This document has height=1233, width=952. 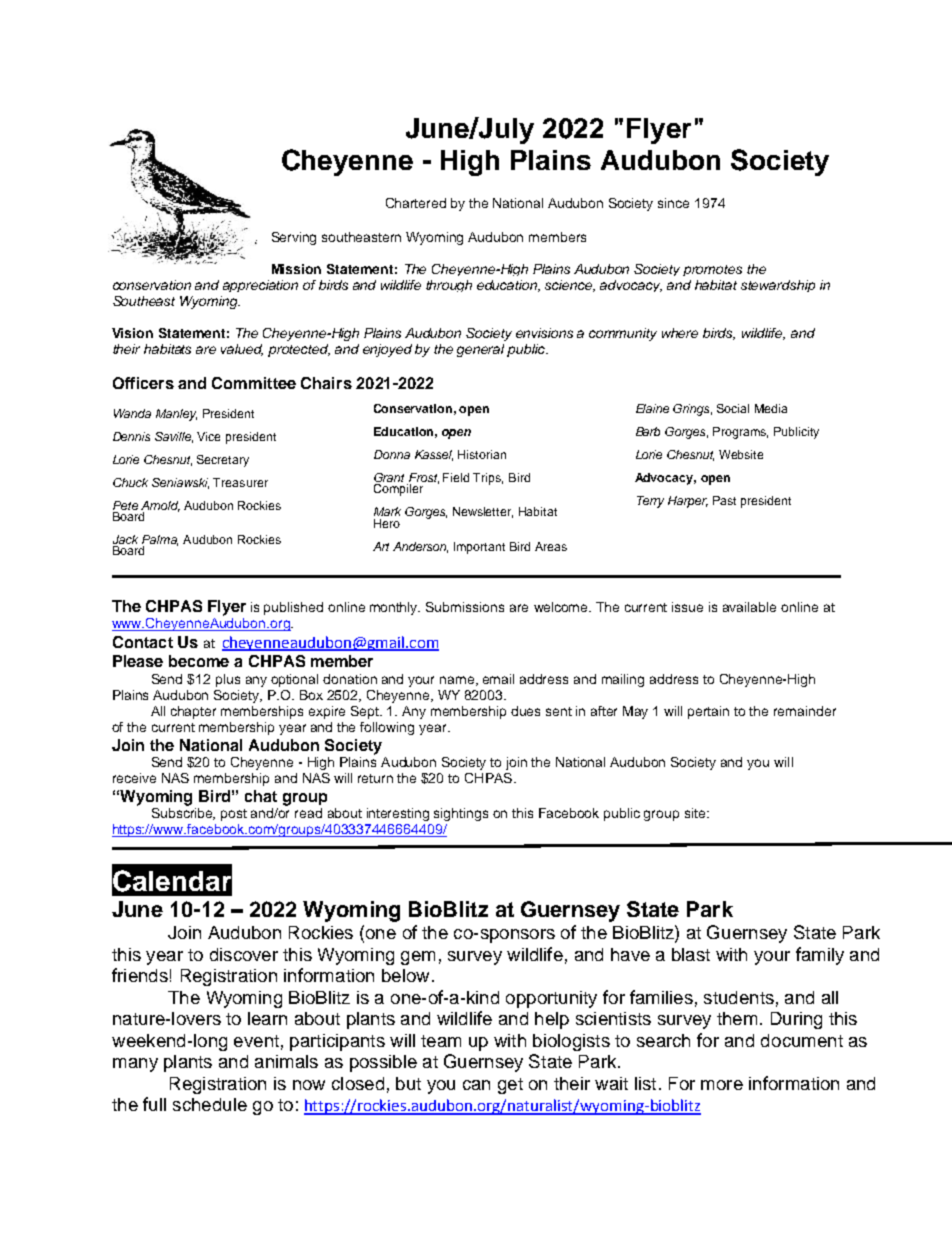 What do you see at coordinates (712, 270) in the document?
I see `promotes` at bounding box center [712, 270].
